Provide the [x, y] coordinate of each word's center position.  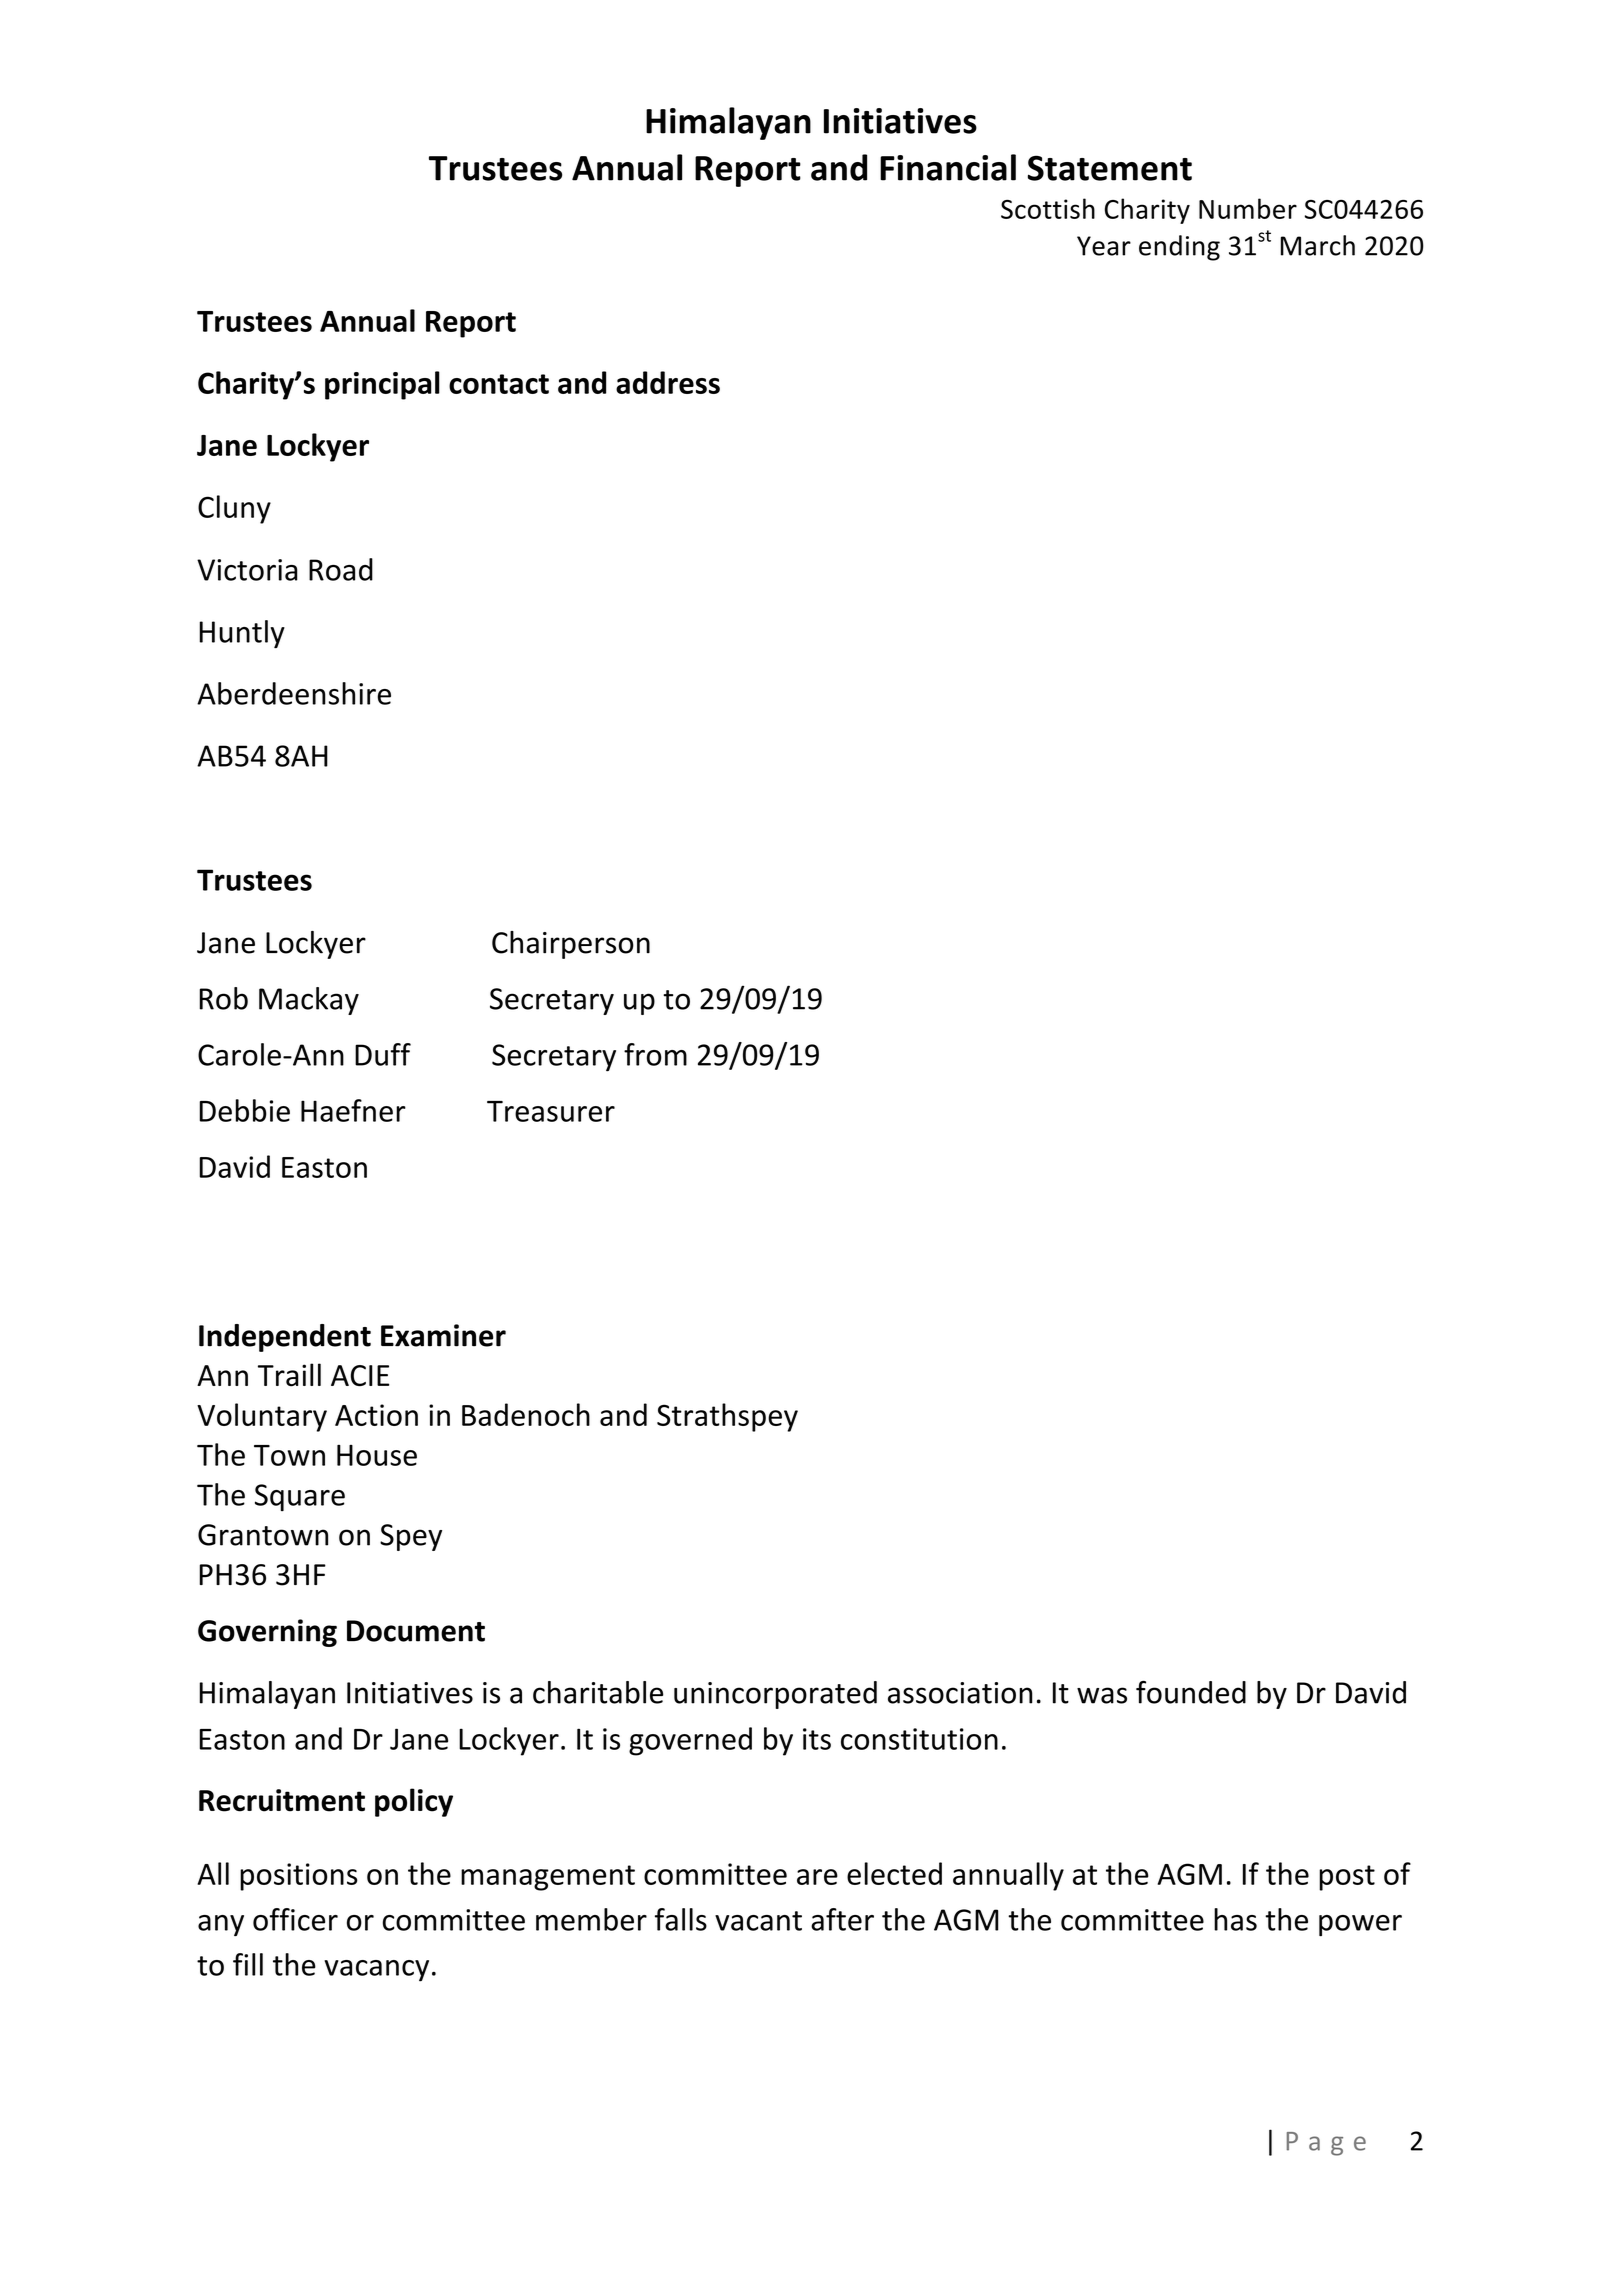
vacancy [376, 1971]
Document [416, 1631]
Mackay [309, 1001]
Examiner [443, 1335]
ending [1179, 248]
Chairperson [571, 945]
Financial [948, 167]
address [668, 382]
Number [1248, 208]
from [655, 1054]
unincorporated [775, 1695]
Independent [285, 1338]
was [1102, 1695]
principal [382, 385]
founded [1191, 1692]
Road [341, 569]
